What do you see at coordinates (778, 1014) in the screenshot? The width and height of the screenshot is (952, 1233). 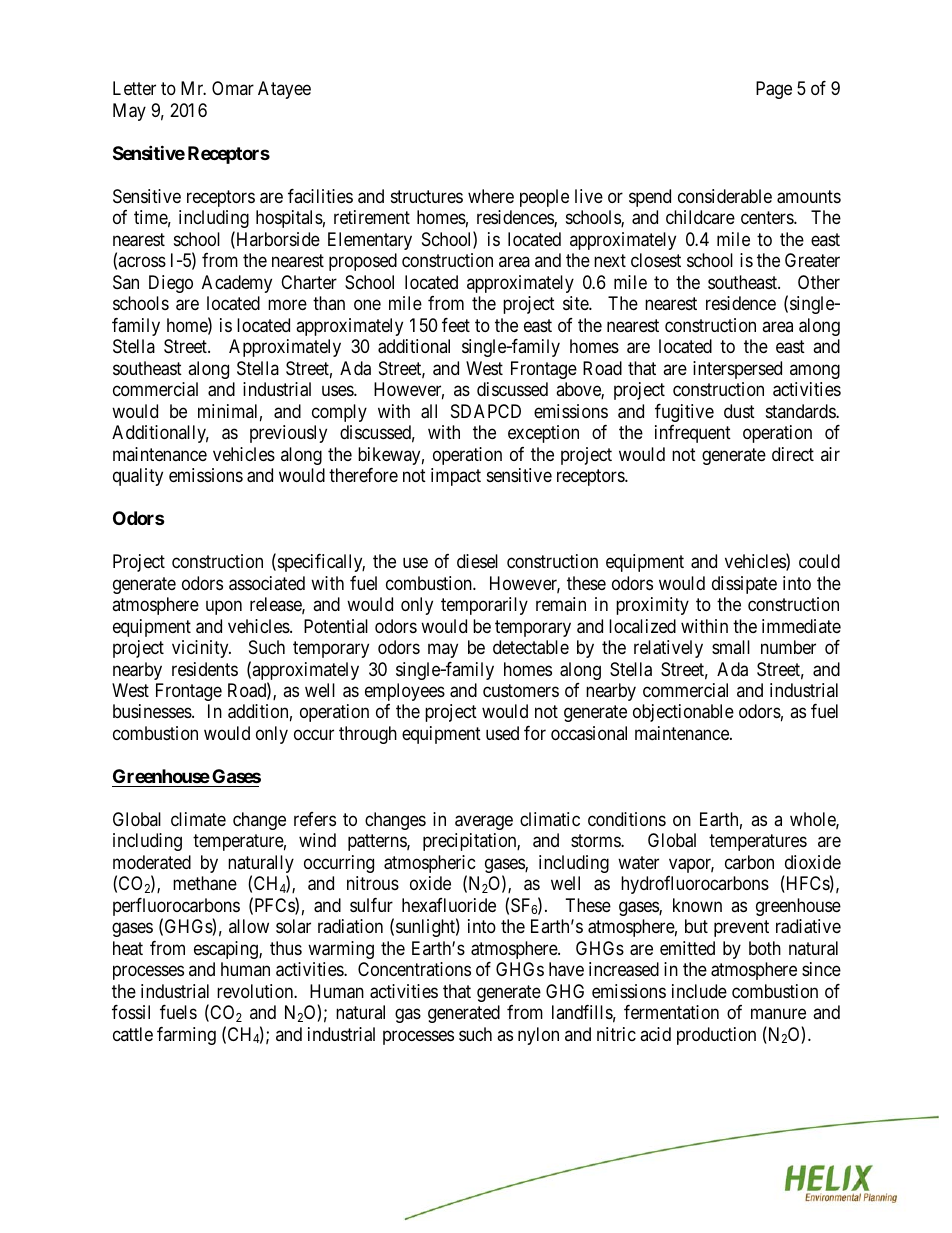 I see `manure` at bounding box center [778, 1014].
